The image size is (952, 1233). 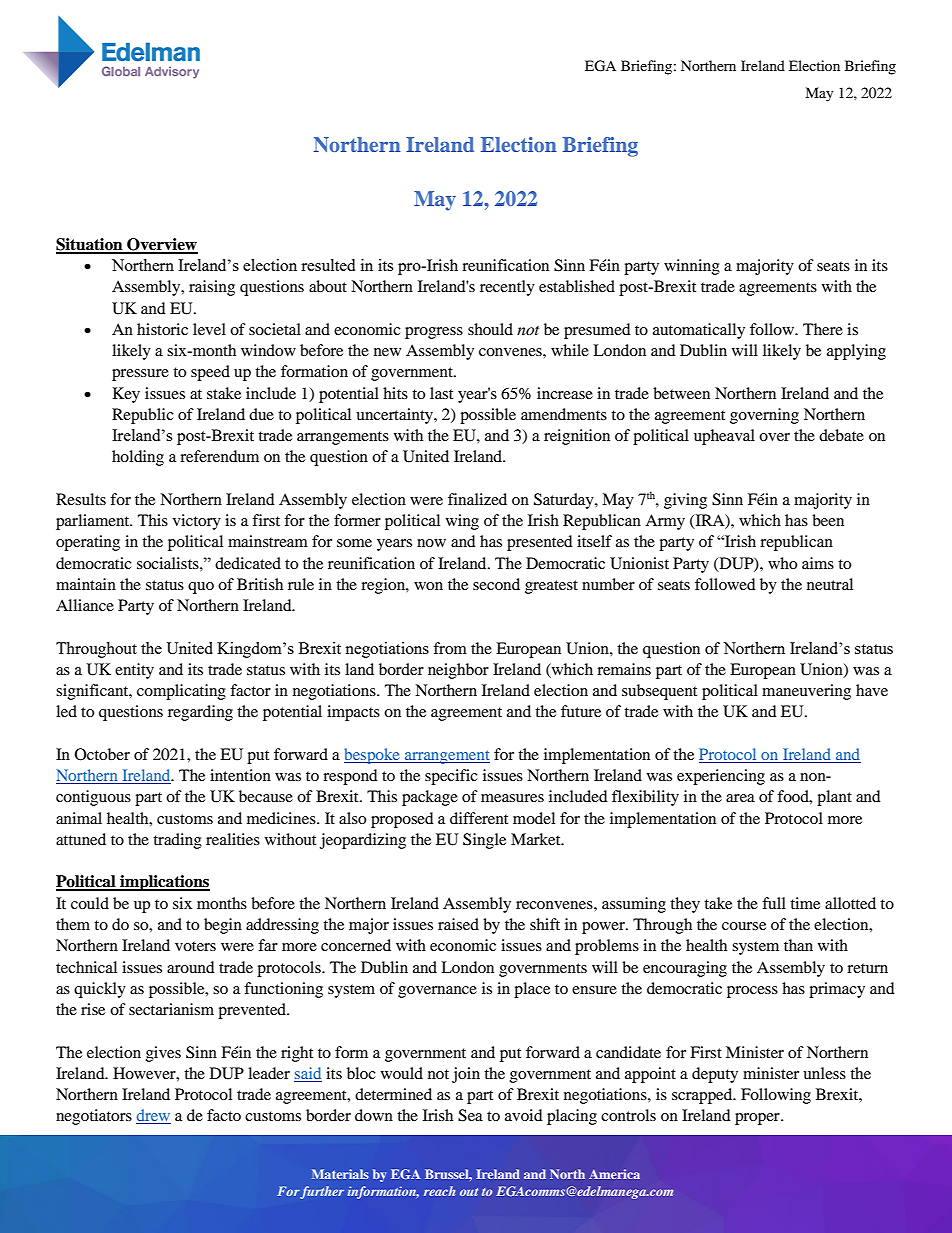 What do you see at coordinates (212, 288) in the document?
I see `raising` at bounding box center [212, 288].
